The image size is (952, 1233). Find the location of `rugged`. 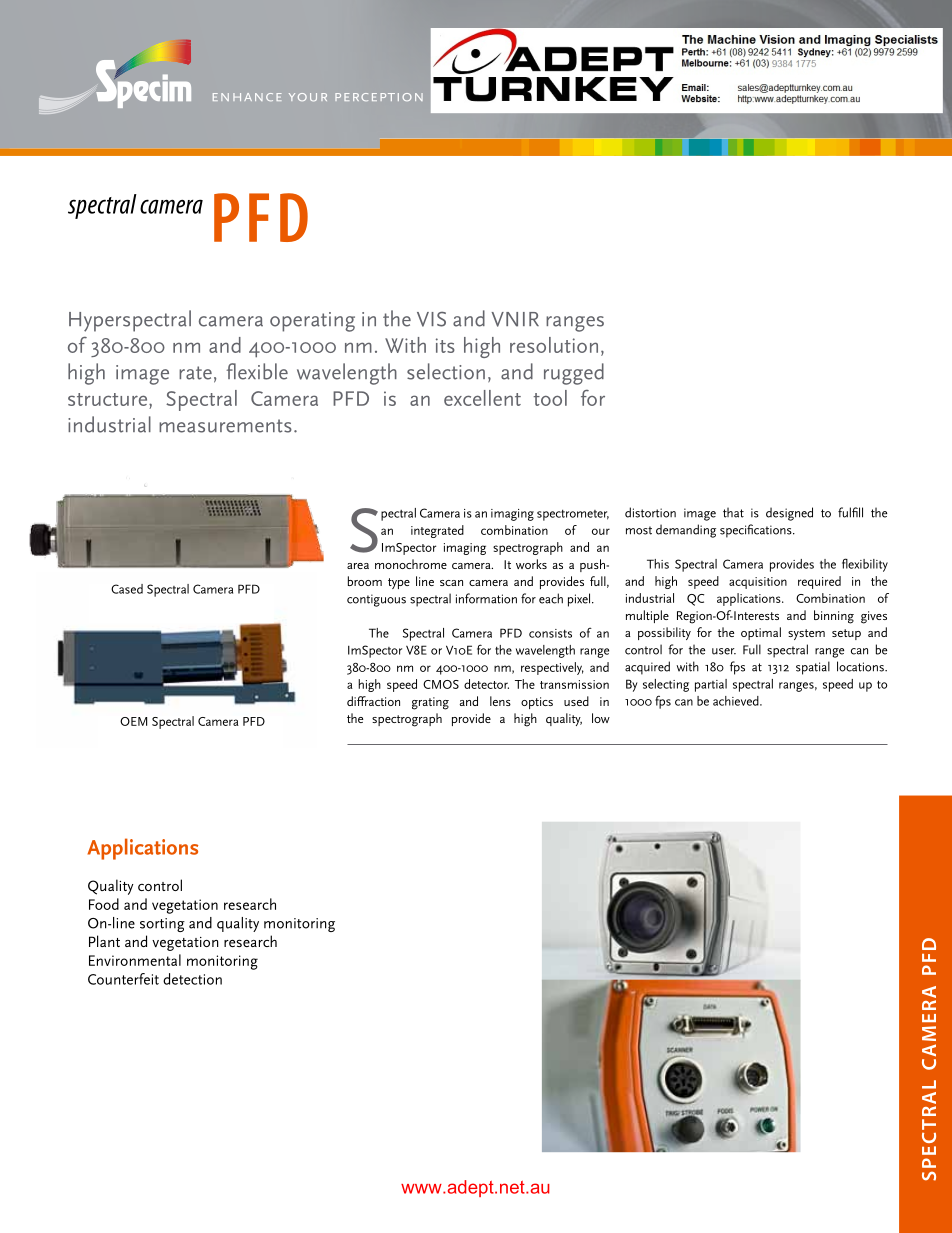

rugged is located at coordinates (574, 374).
